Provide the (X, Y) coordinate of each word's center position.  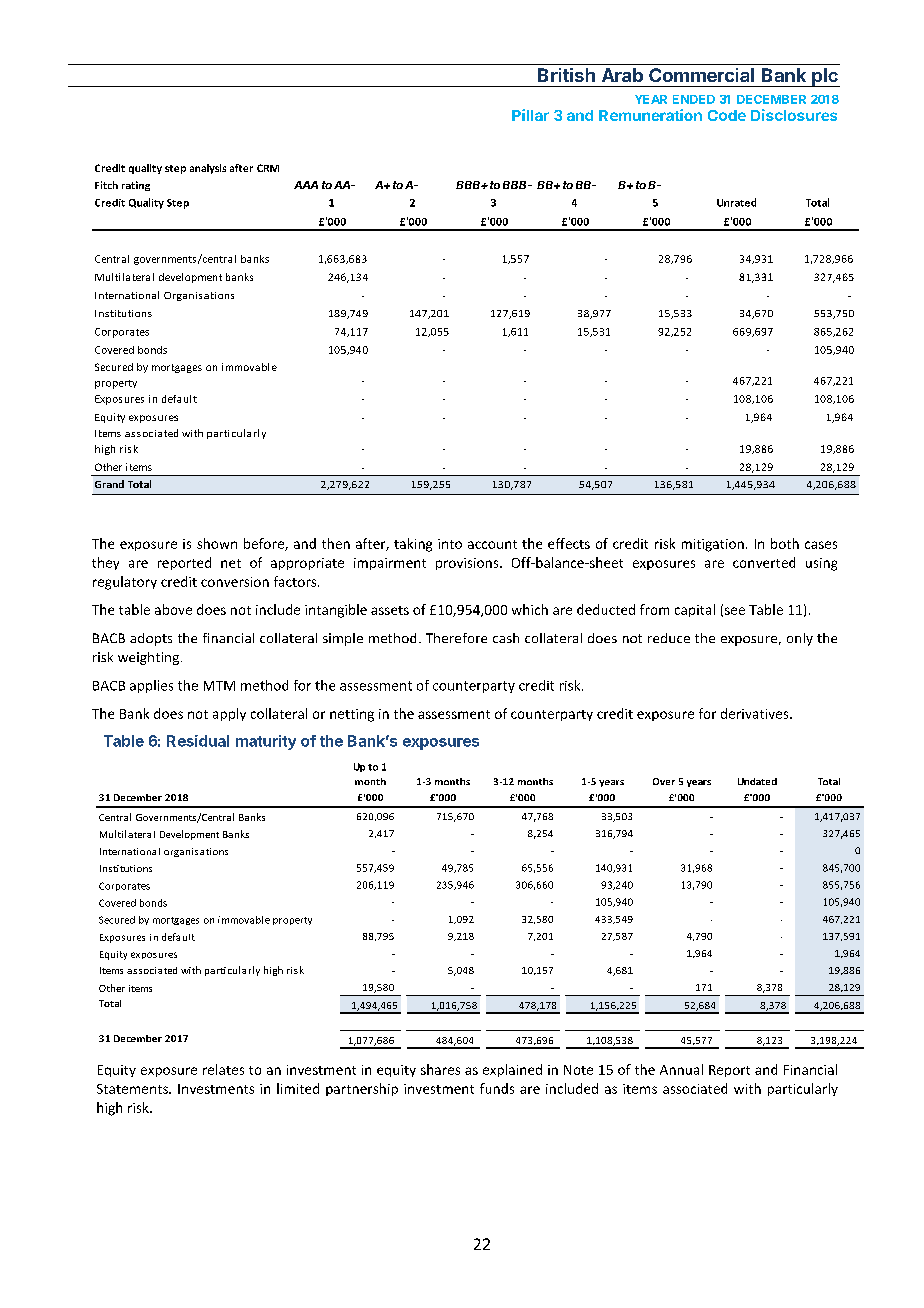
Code (727, 115)
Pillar (530, 115)
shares (440, 1069)
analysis (208, 169)
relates (223, 1069)
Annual (681, 1069)
